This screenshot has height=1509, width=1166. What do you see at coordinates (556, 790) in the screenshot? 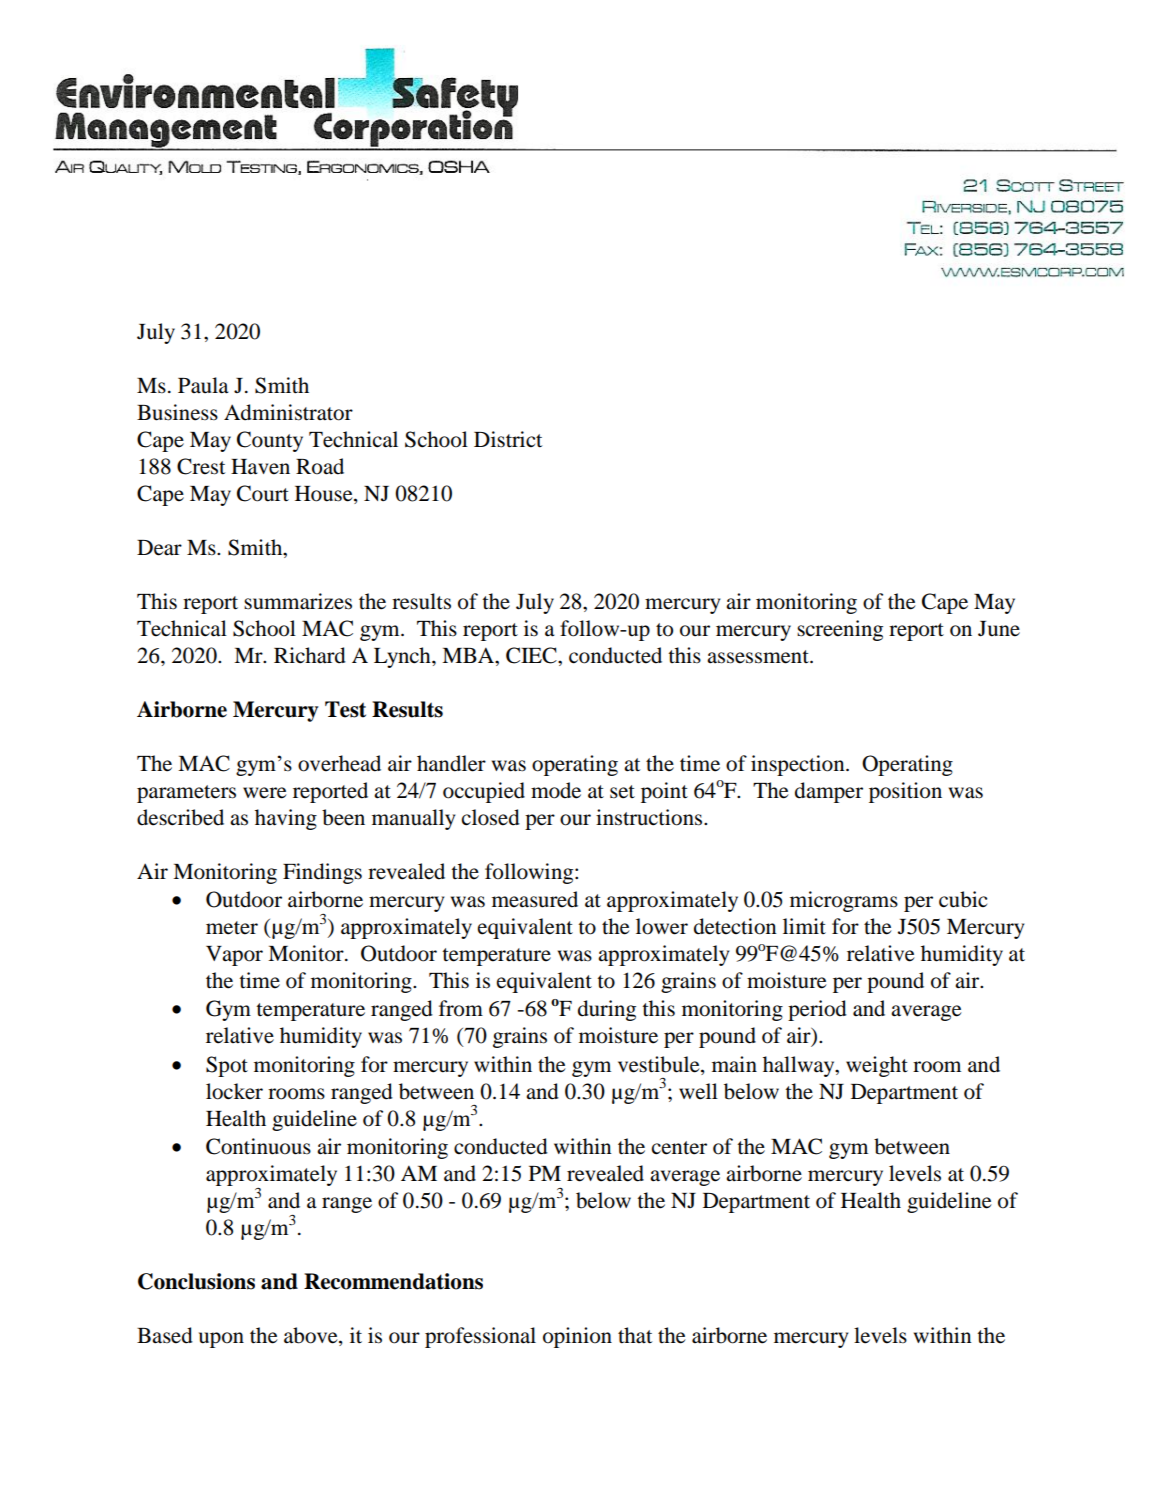
I see `mode` at bounding box center [556, 790].
